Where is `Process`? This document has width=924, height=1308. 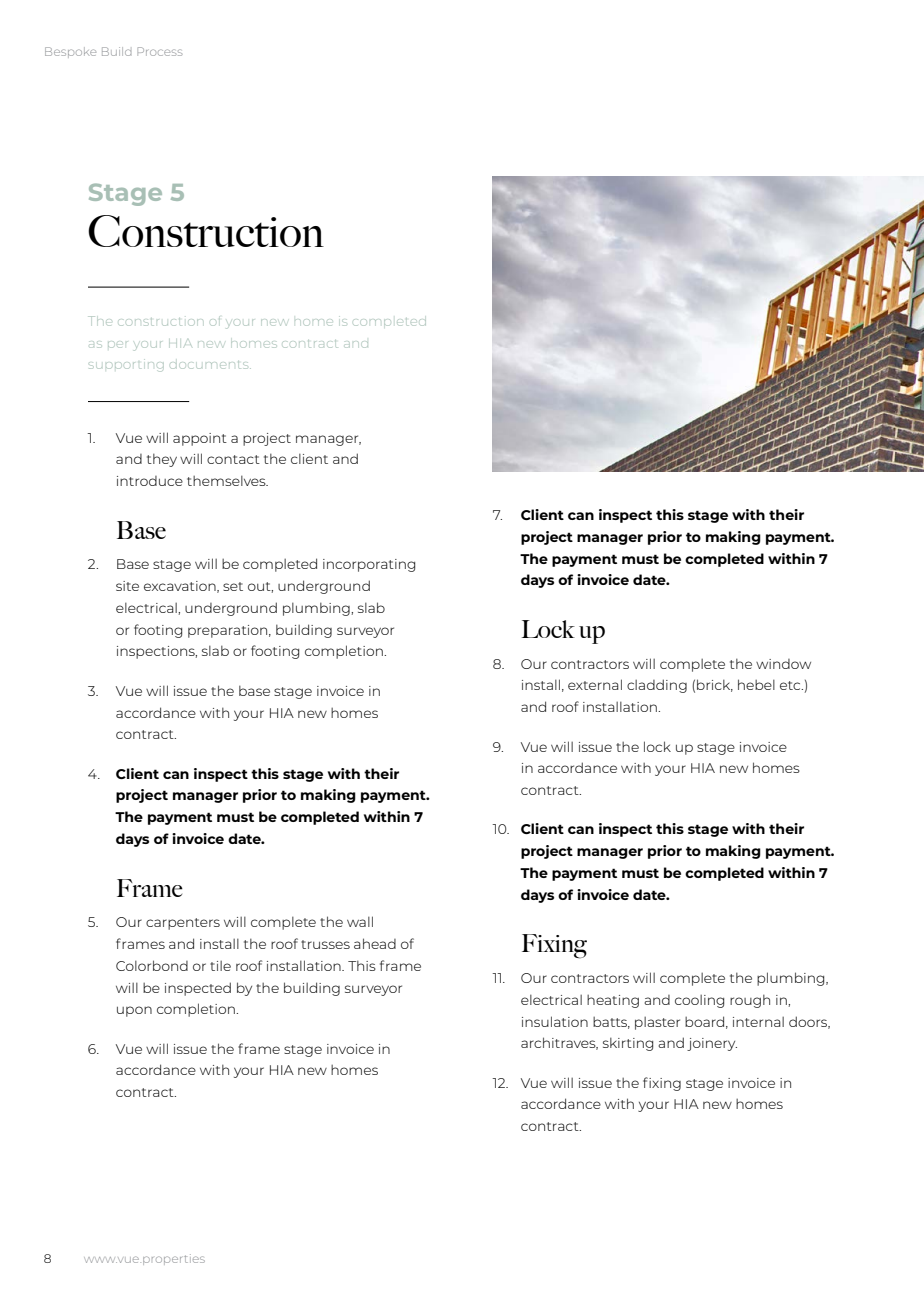
Process is located at coordinates (159, 51).
